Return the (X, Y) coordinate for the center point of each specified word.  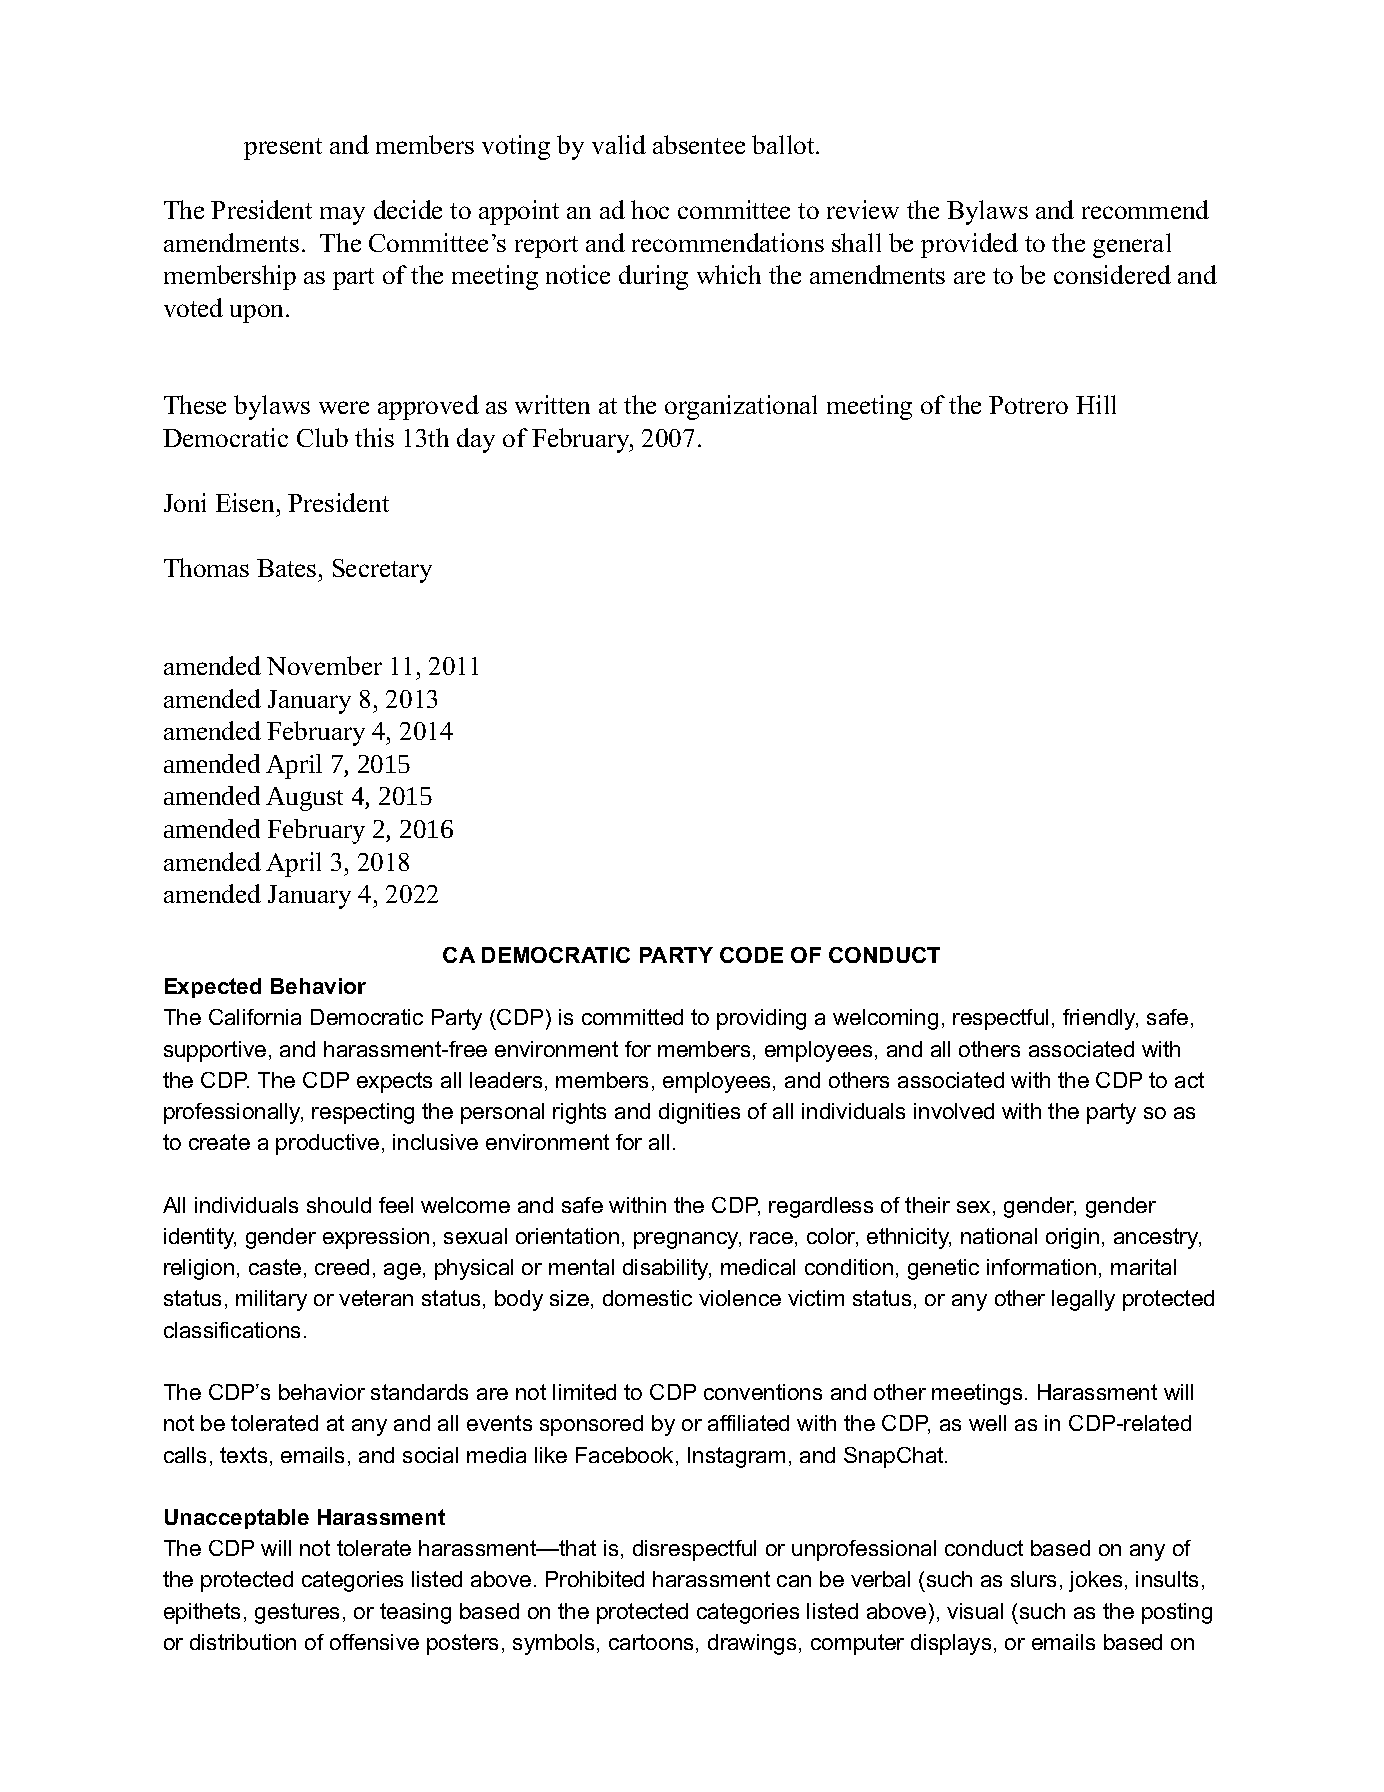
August (304, 799)
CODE (751, 955)
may (342, 216)
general (1132, 245)
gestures (297, 1613)
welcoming (885, 1019)
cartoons (651, 1642)
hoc (650, 209)
